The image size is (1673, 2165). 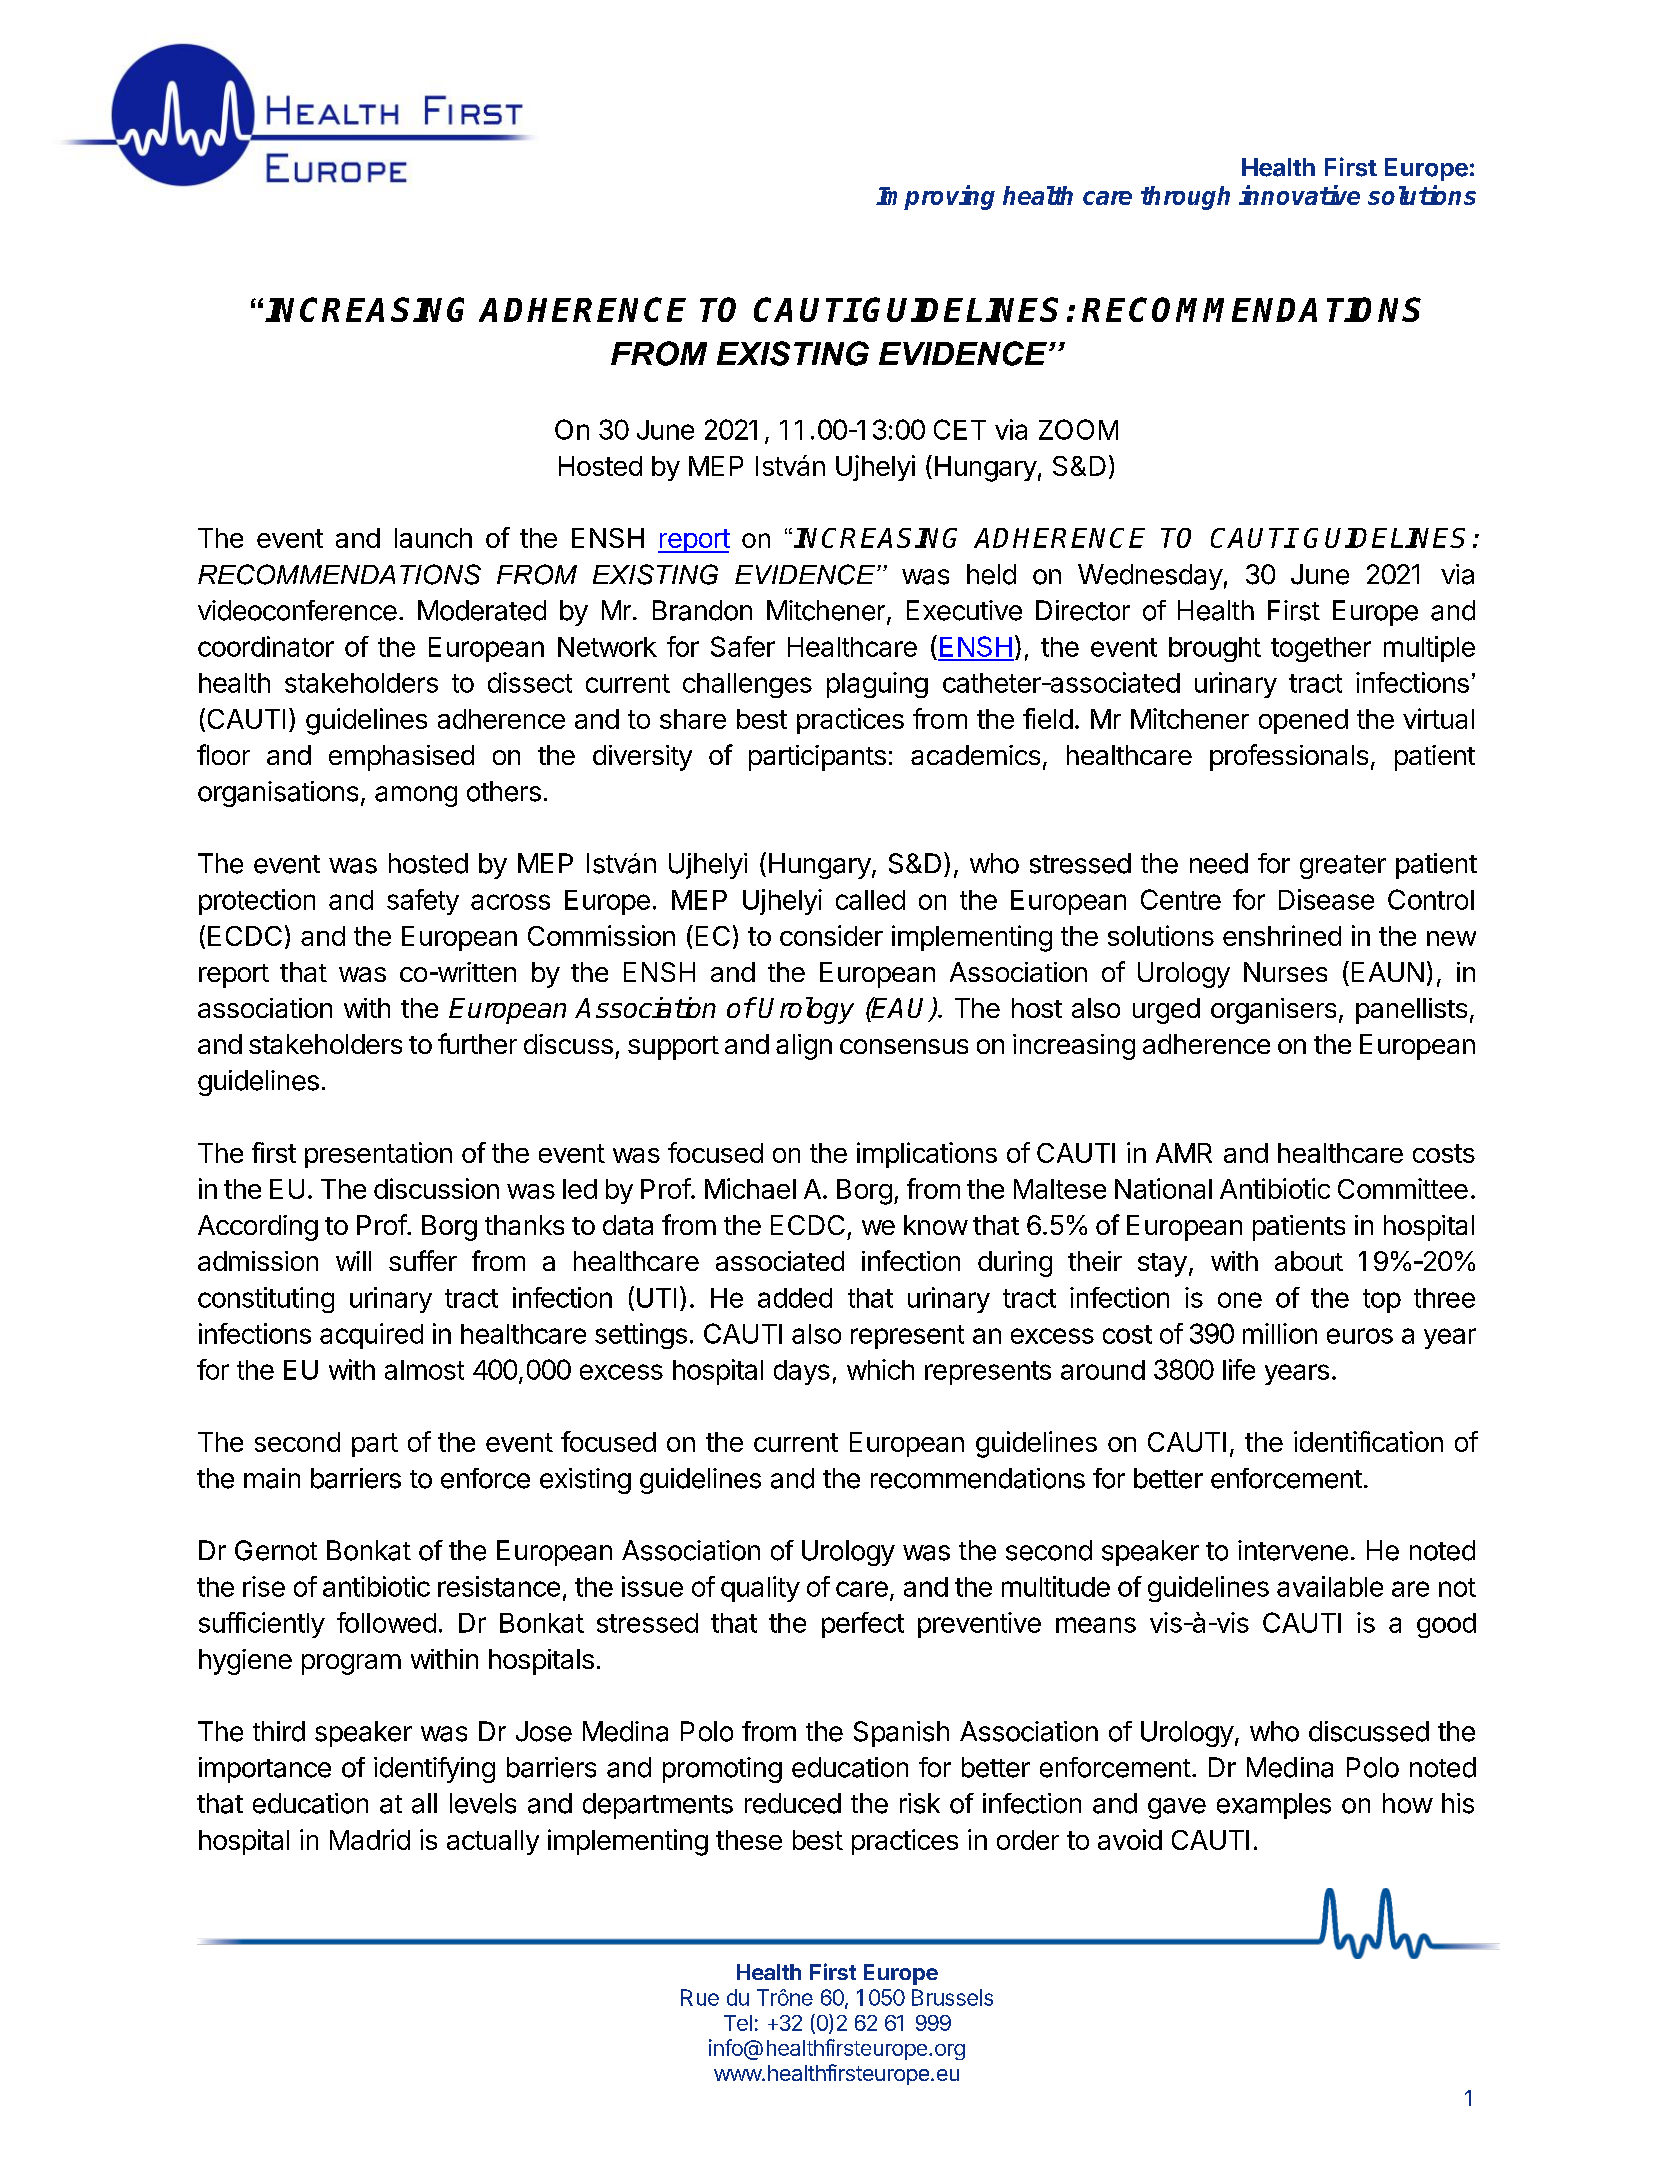 I want to click on safety, so click(x=423, y=902).
